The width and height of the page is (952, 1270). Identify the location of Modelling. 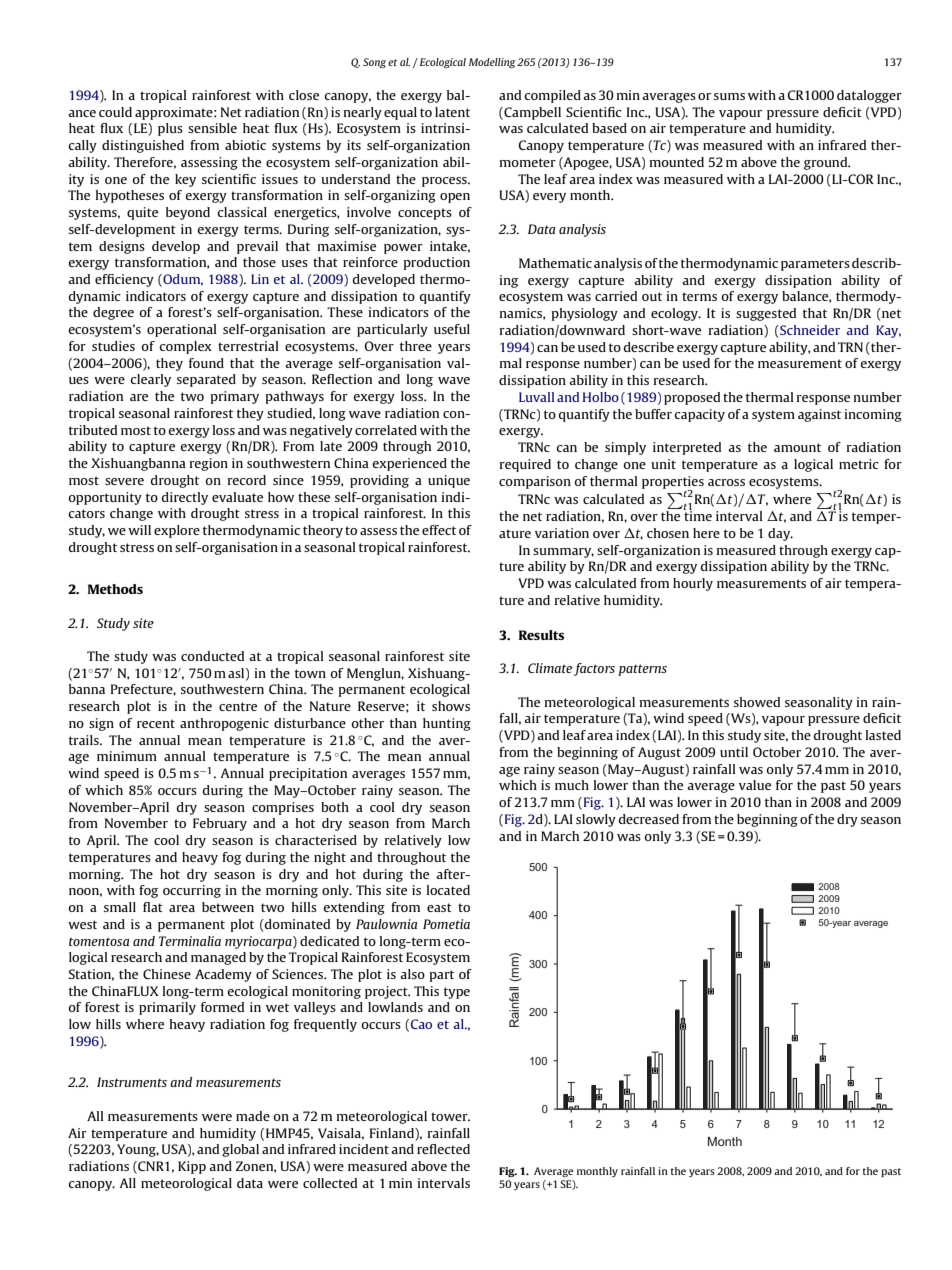
(492, 63).
